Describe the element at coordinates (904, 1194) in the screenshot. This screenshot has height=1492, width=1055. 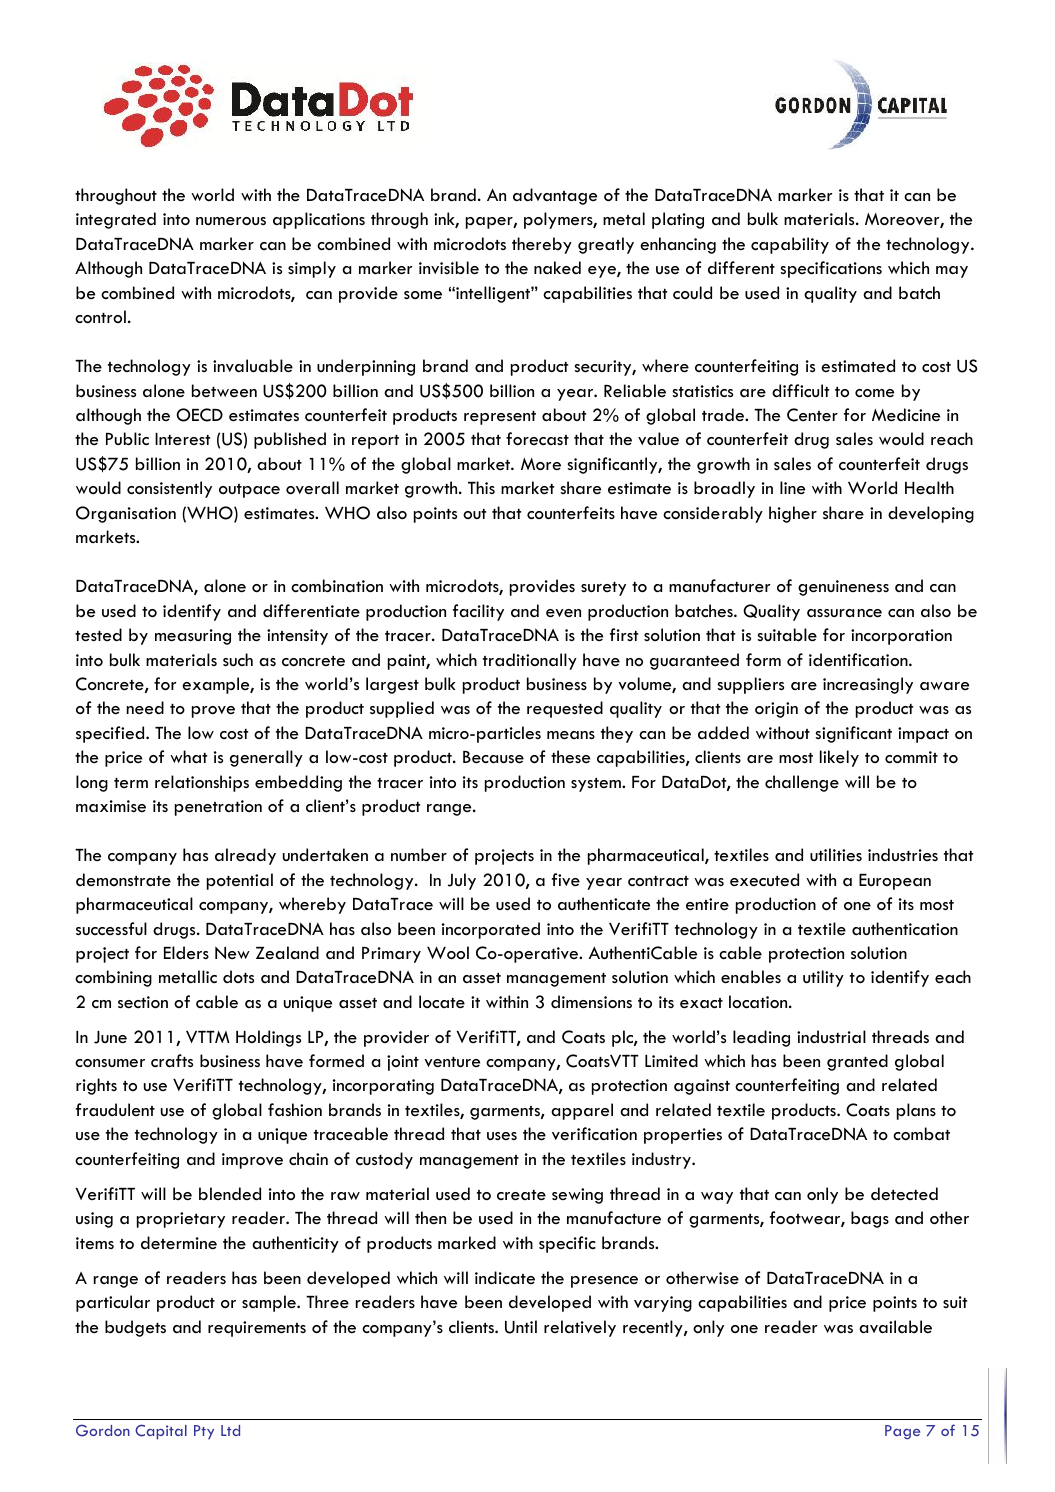
I see `detected` at that location.
